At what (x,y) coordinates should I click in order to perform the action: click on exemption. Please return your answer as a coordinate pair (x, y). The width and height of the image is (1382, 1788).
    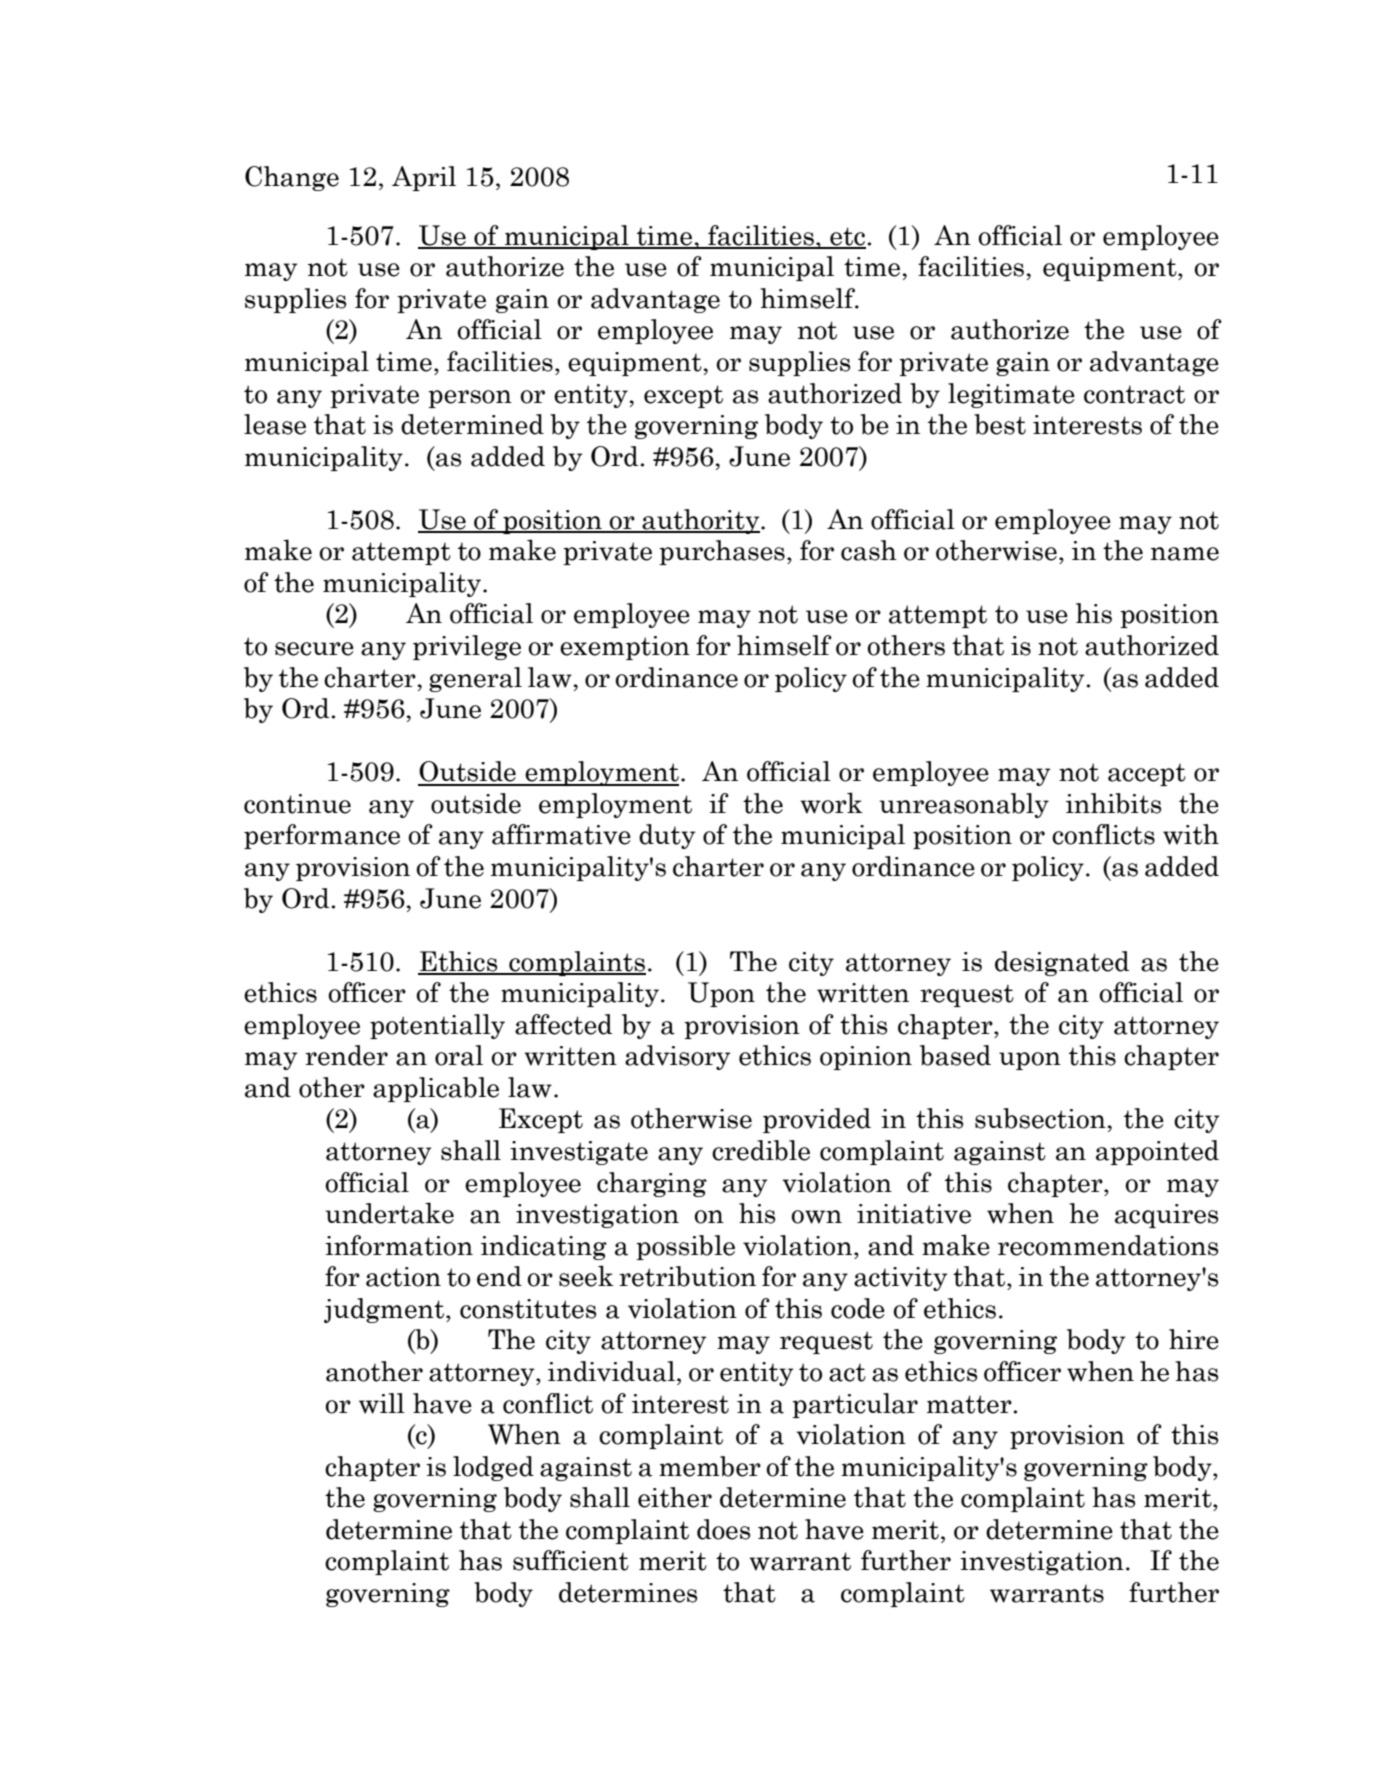
    Looking at the image, I should click on (625, 648).
